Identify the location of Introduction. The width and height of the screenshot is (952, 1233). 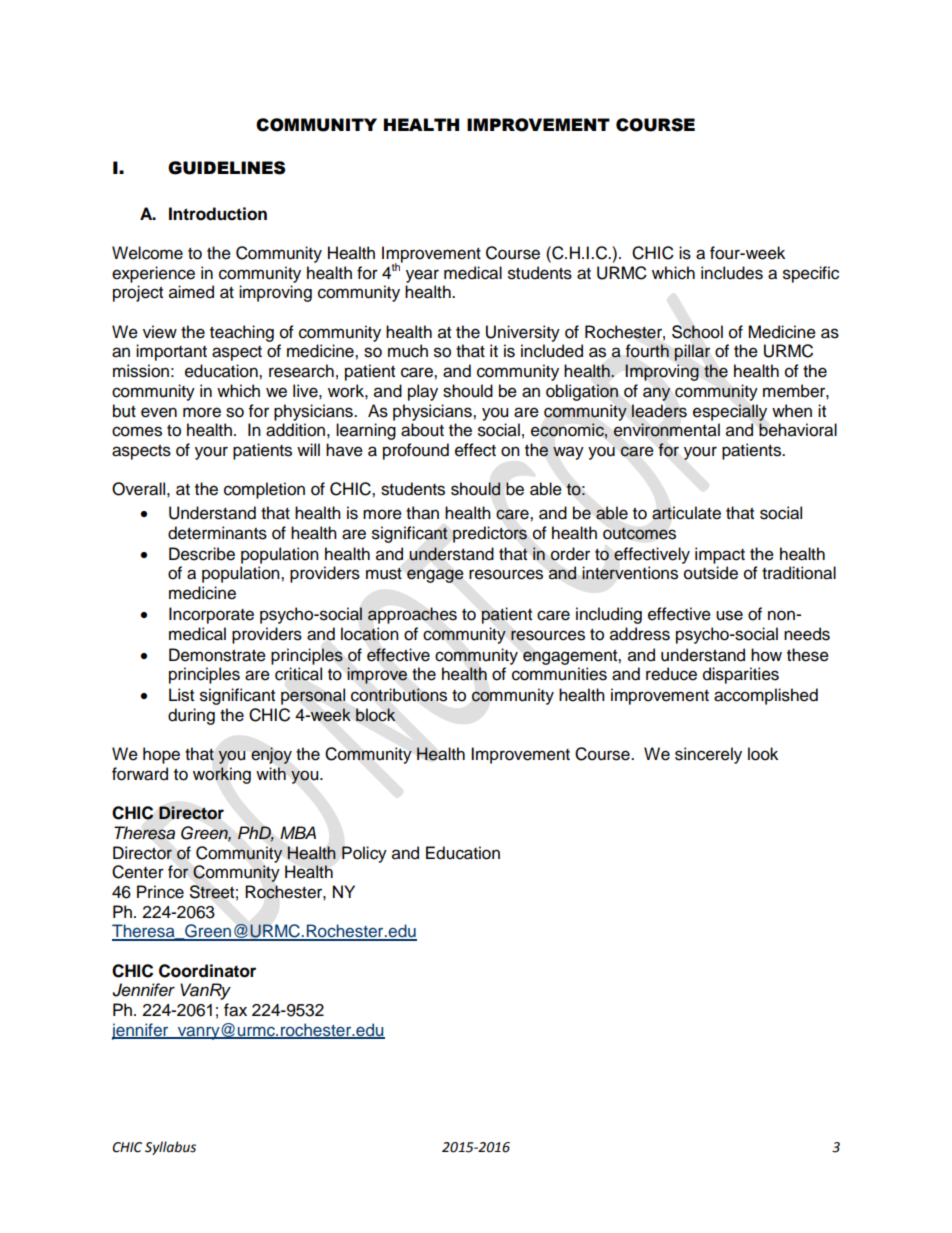
(218, 214).
